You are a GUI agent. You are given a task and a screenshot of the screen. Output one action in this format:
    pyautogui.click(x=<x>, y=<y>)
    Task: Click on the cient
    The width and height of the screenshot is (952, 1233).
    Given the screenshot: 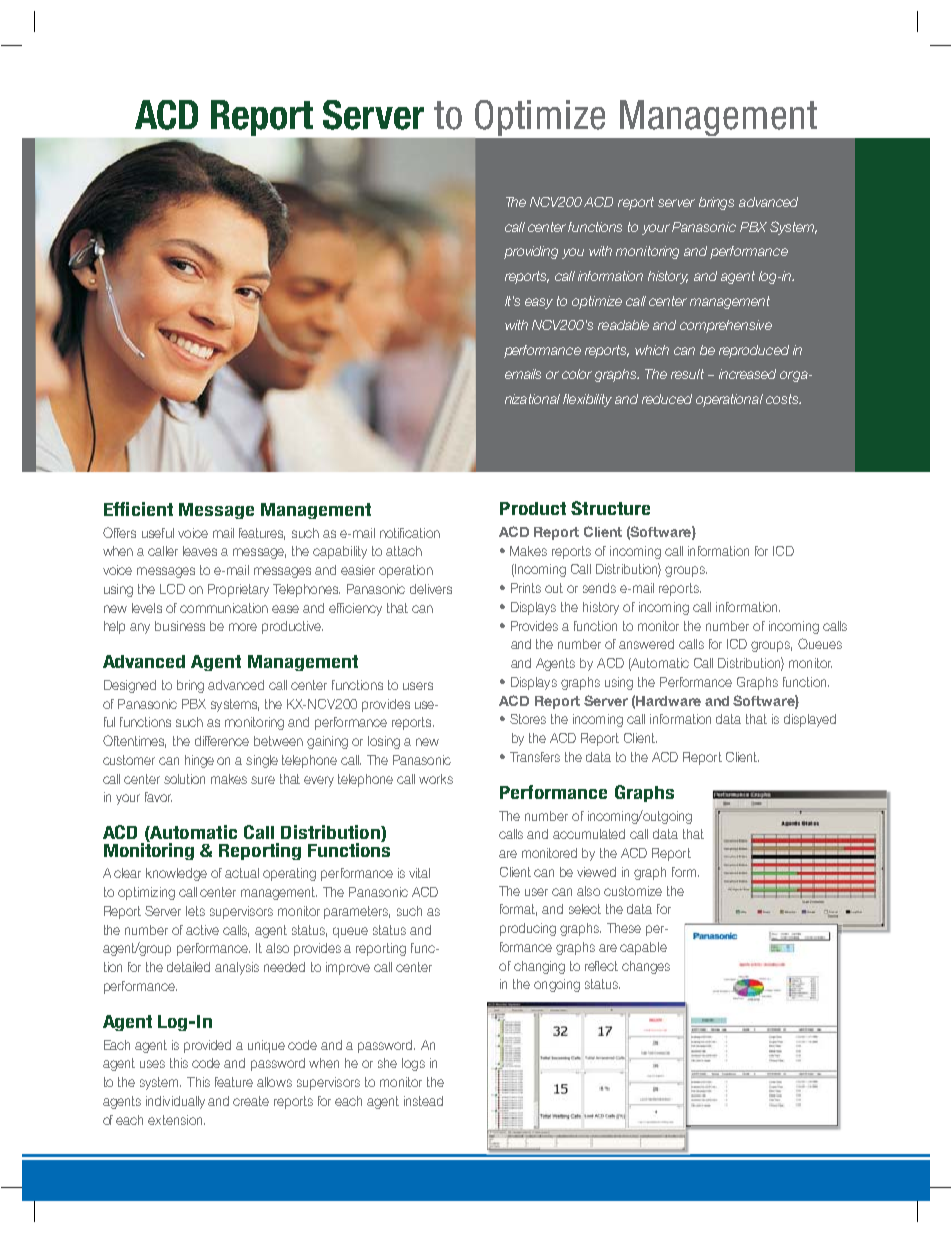 What is the action you would take?
    pyautogui.click(x=152, y=509)
